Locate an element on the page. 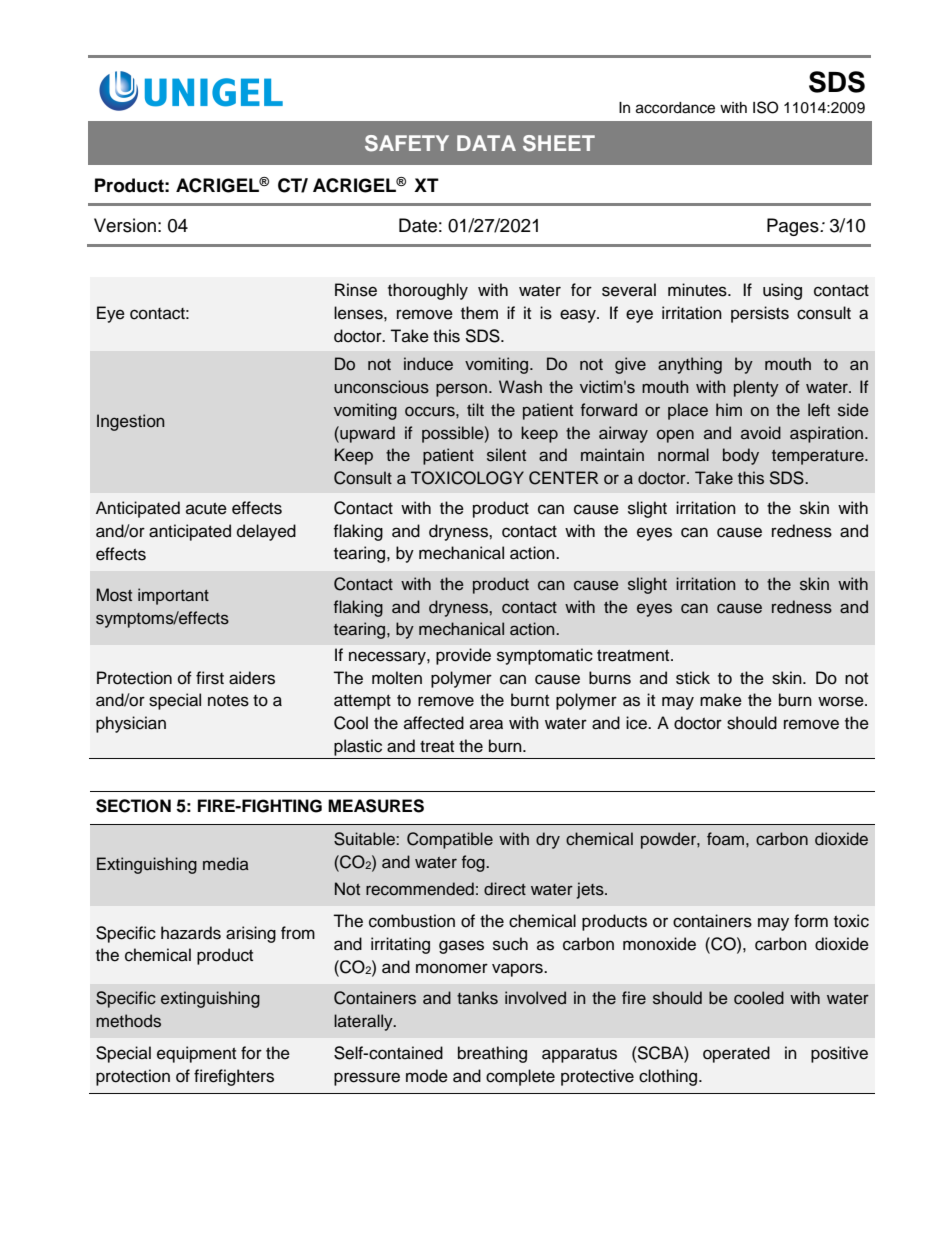  breathing is located at coordinates (492, 1054).
